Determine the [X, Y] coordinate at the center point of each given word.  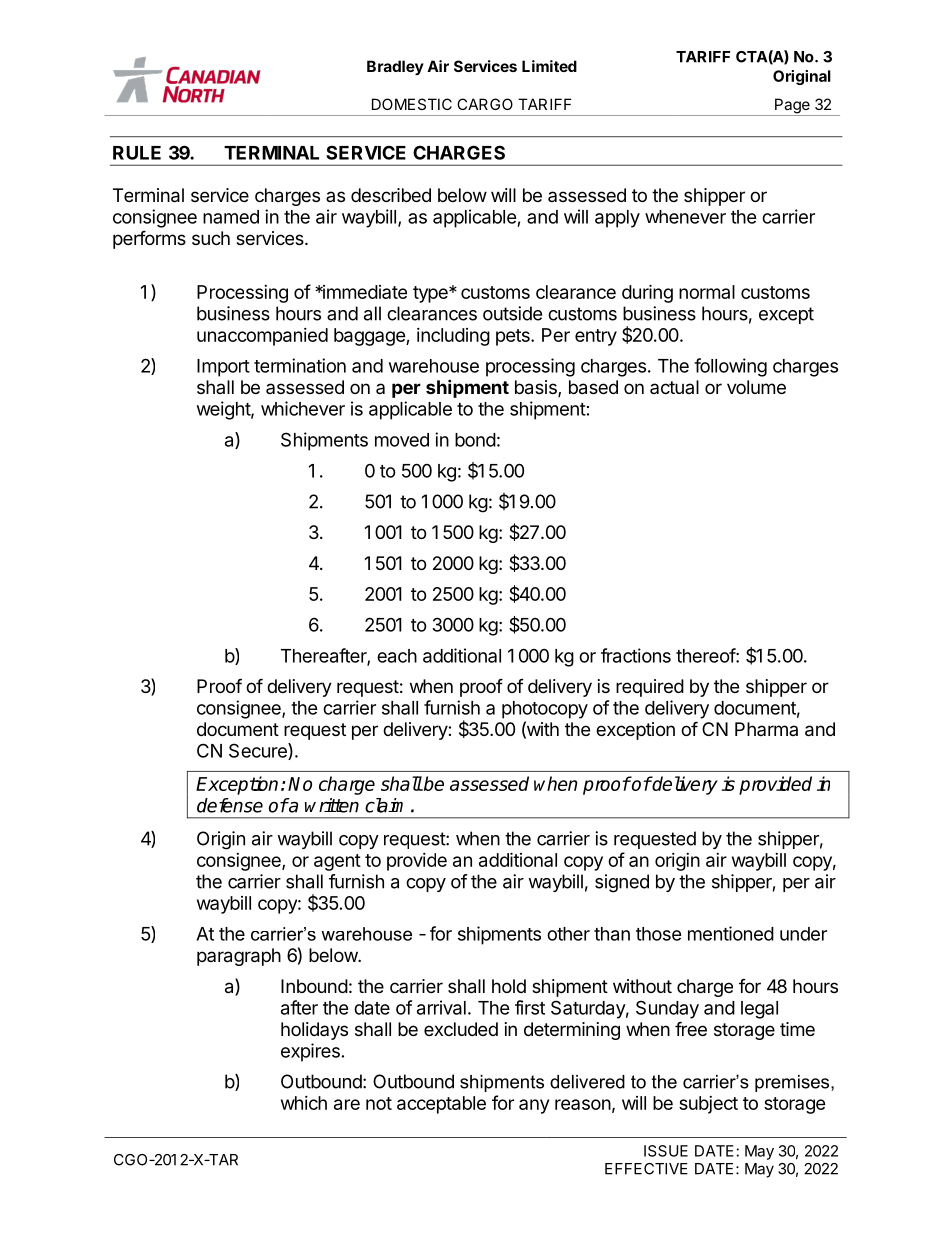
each [397, 656]
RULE [137, 153]
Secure [259, 751]
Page [792, 107]
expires [310, 1052]
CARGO [485, 104]
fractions [636, 655]
